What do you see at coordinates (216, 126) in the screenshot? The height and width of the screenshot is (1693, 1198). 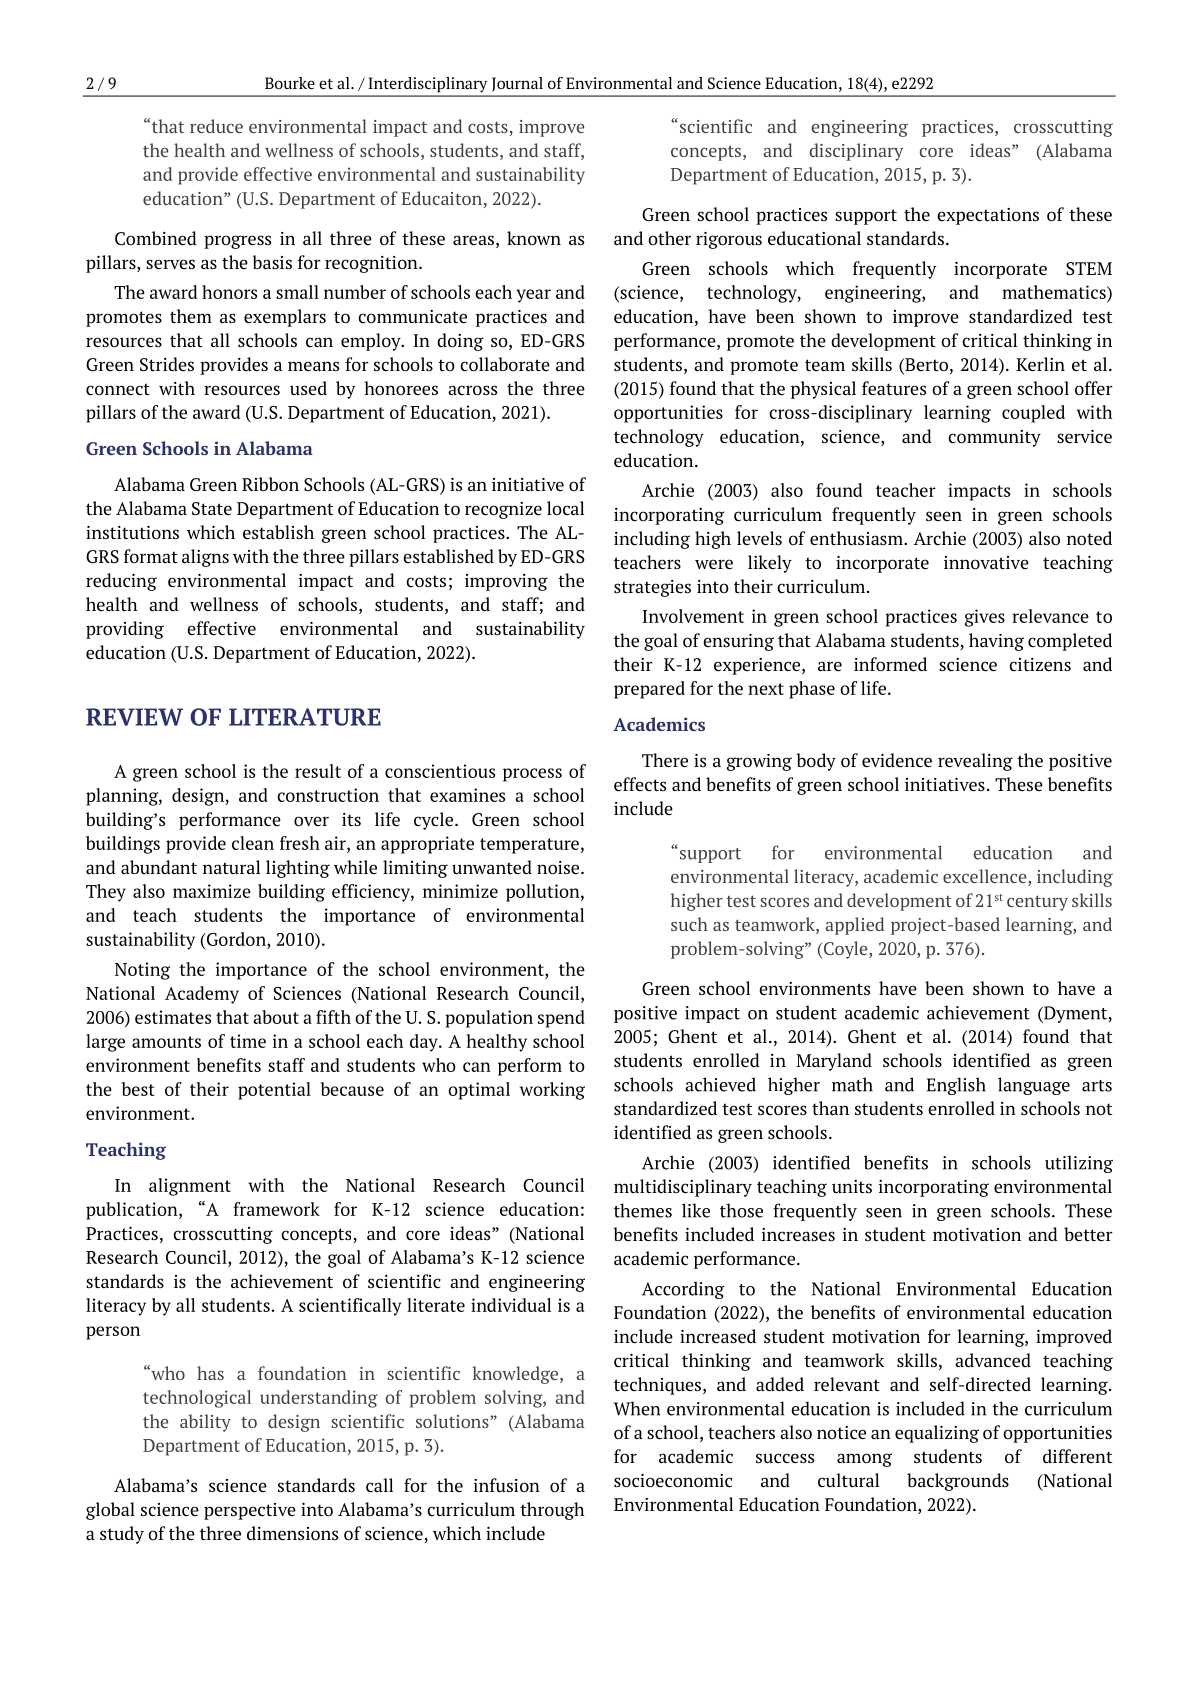 I see `reduce` at bounding box center [216, 126].
